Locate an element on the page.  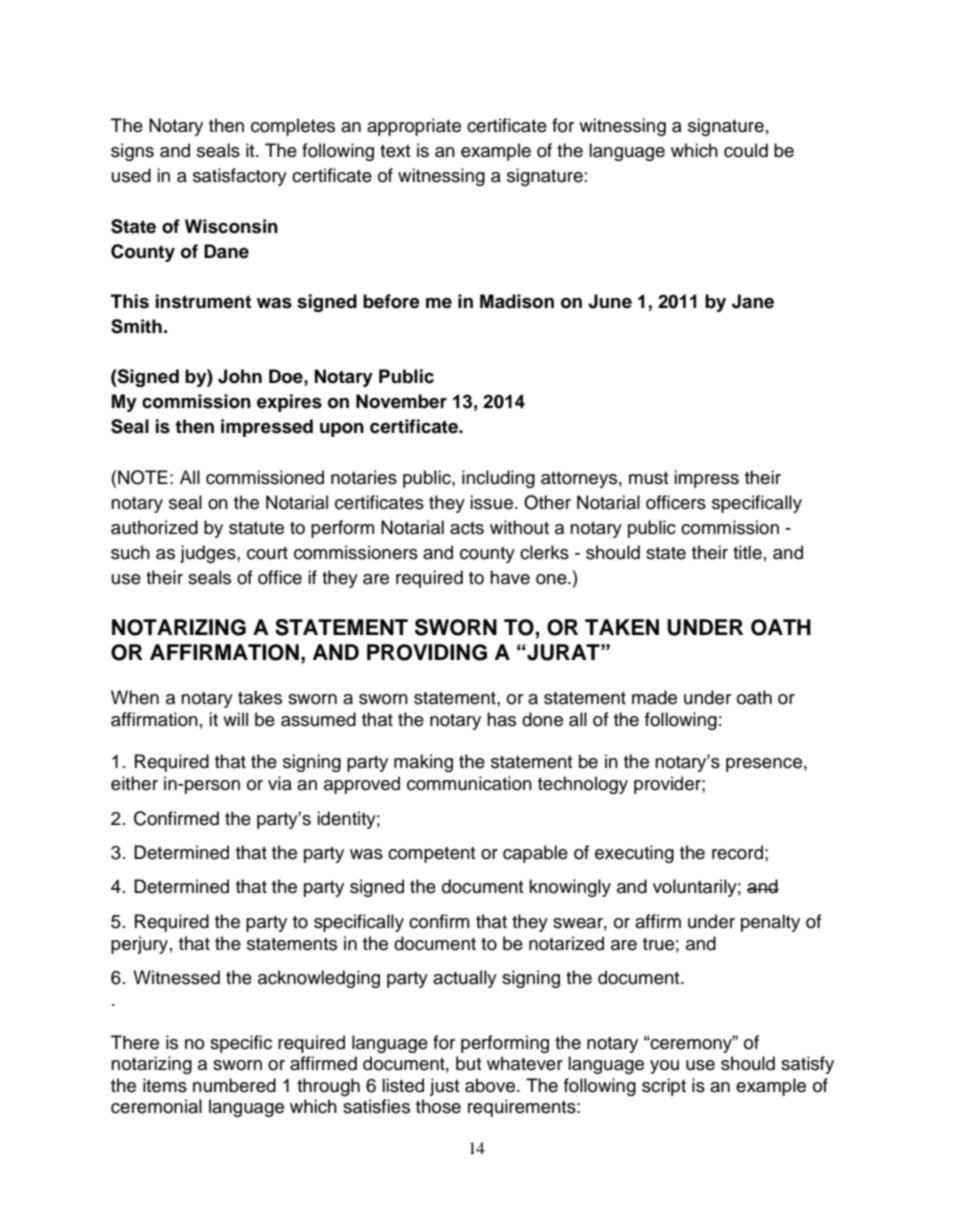
via is located at coordinates (280, 783).
